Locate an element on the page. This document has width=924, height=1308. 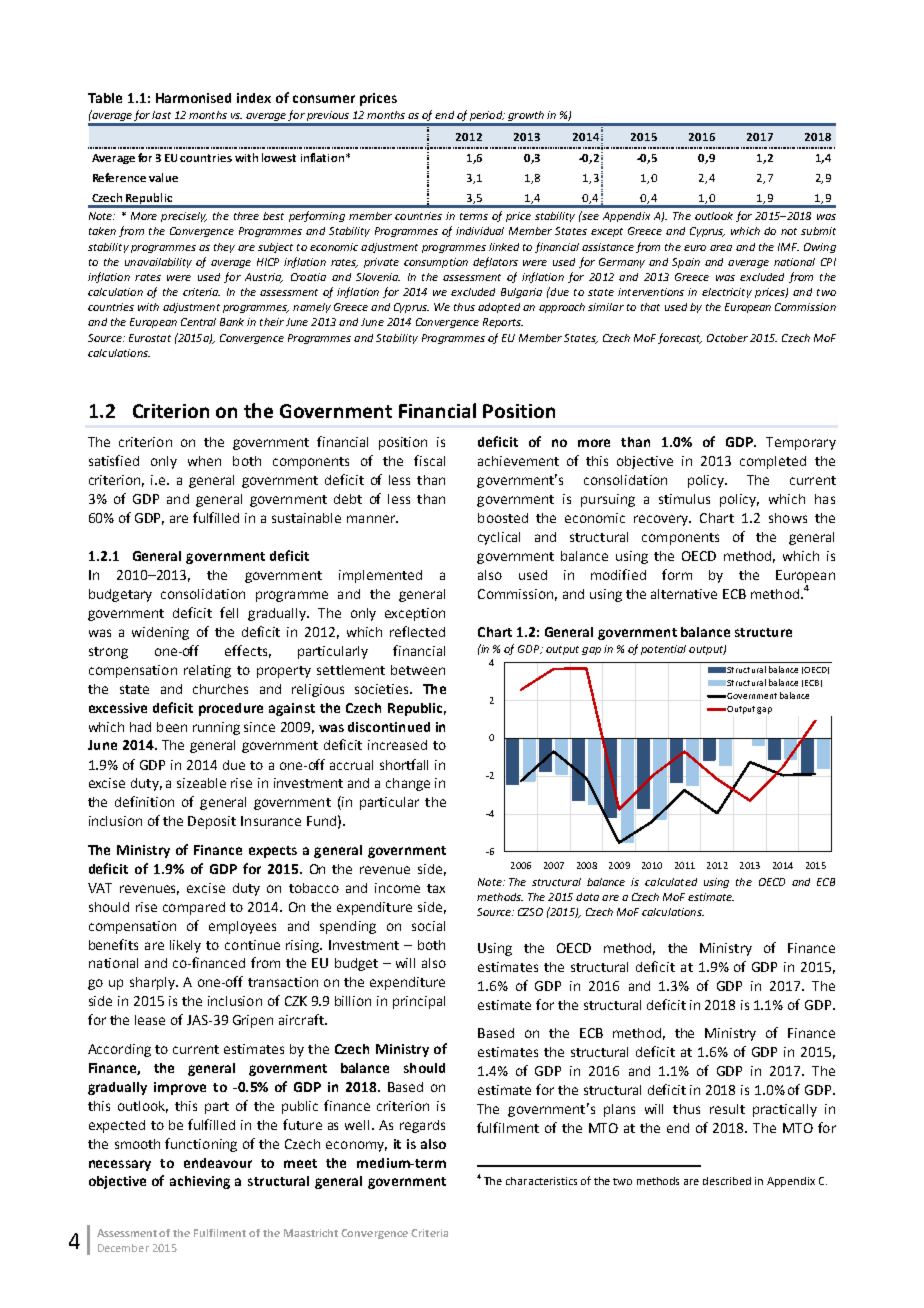
when is located at coordinates (204, 461).
